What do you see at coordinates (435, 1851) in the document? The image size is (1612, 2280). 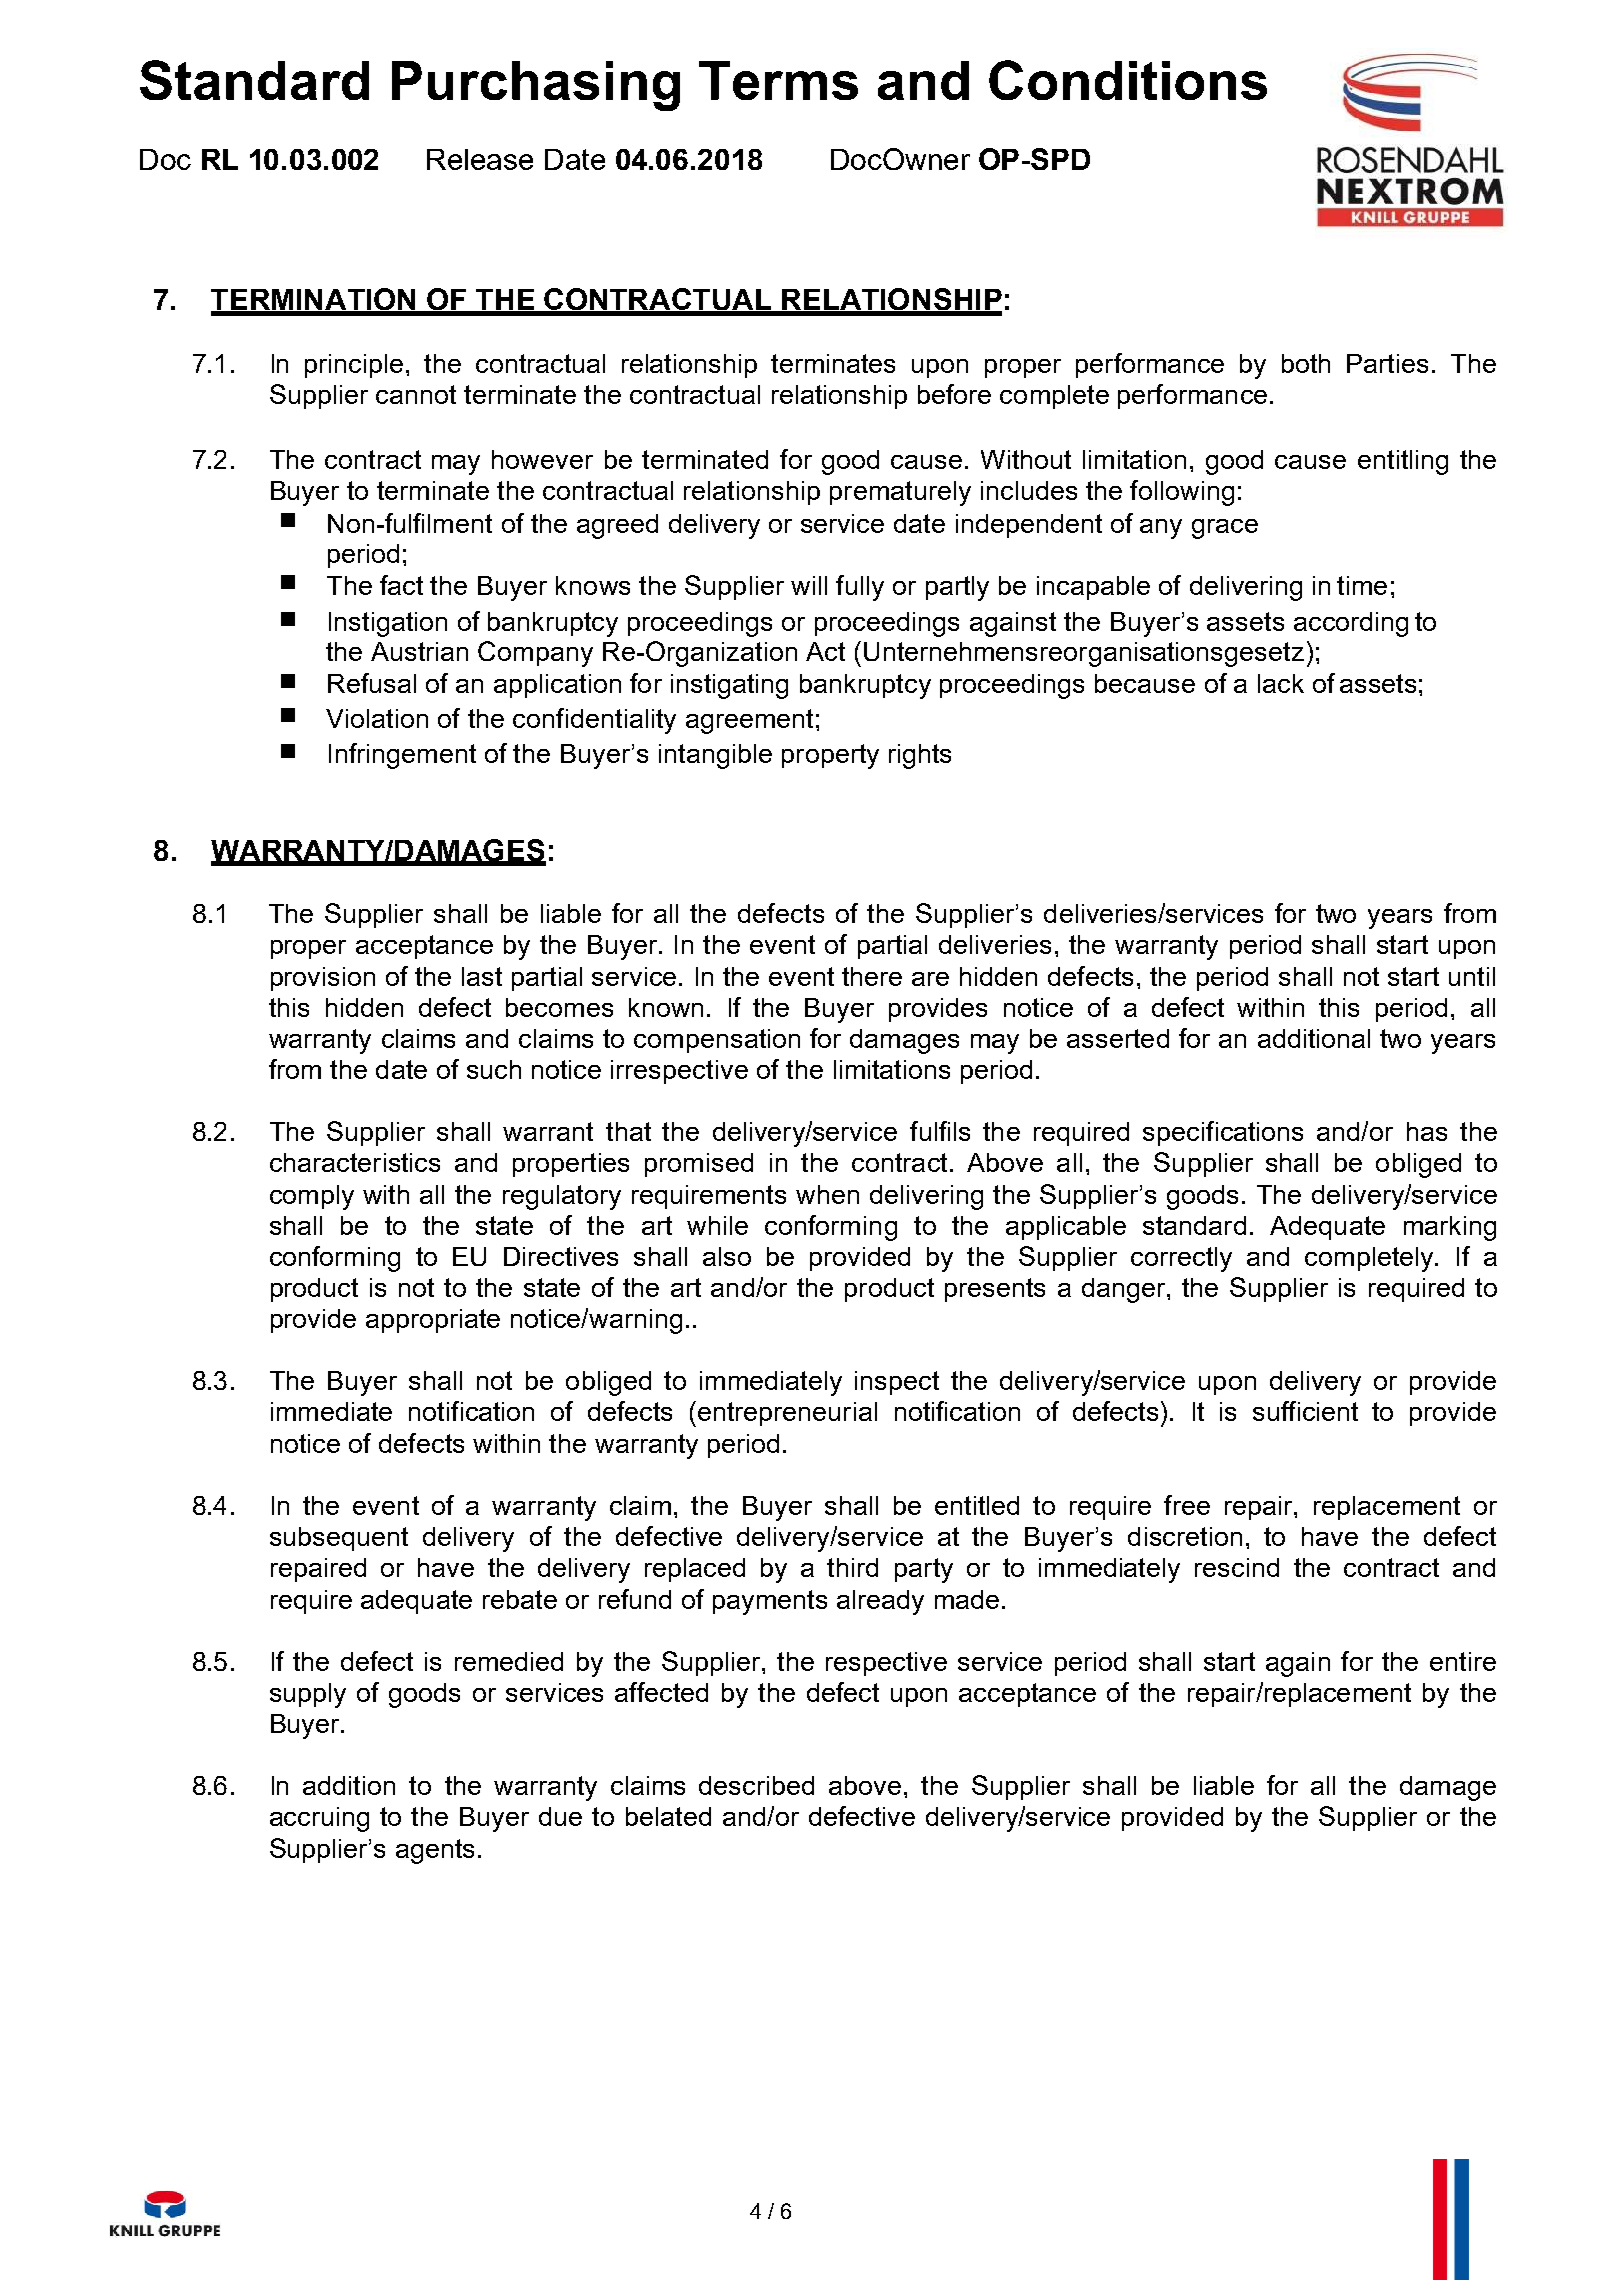 I see `agents` at bounding box center [435, 1851].
